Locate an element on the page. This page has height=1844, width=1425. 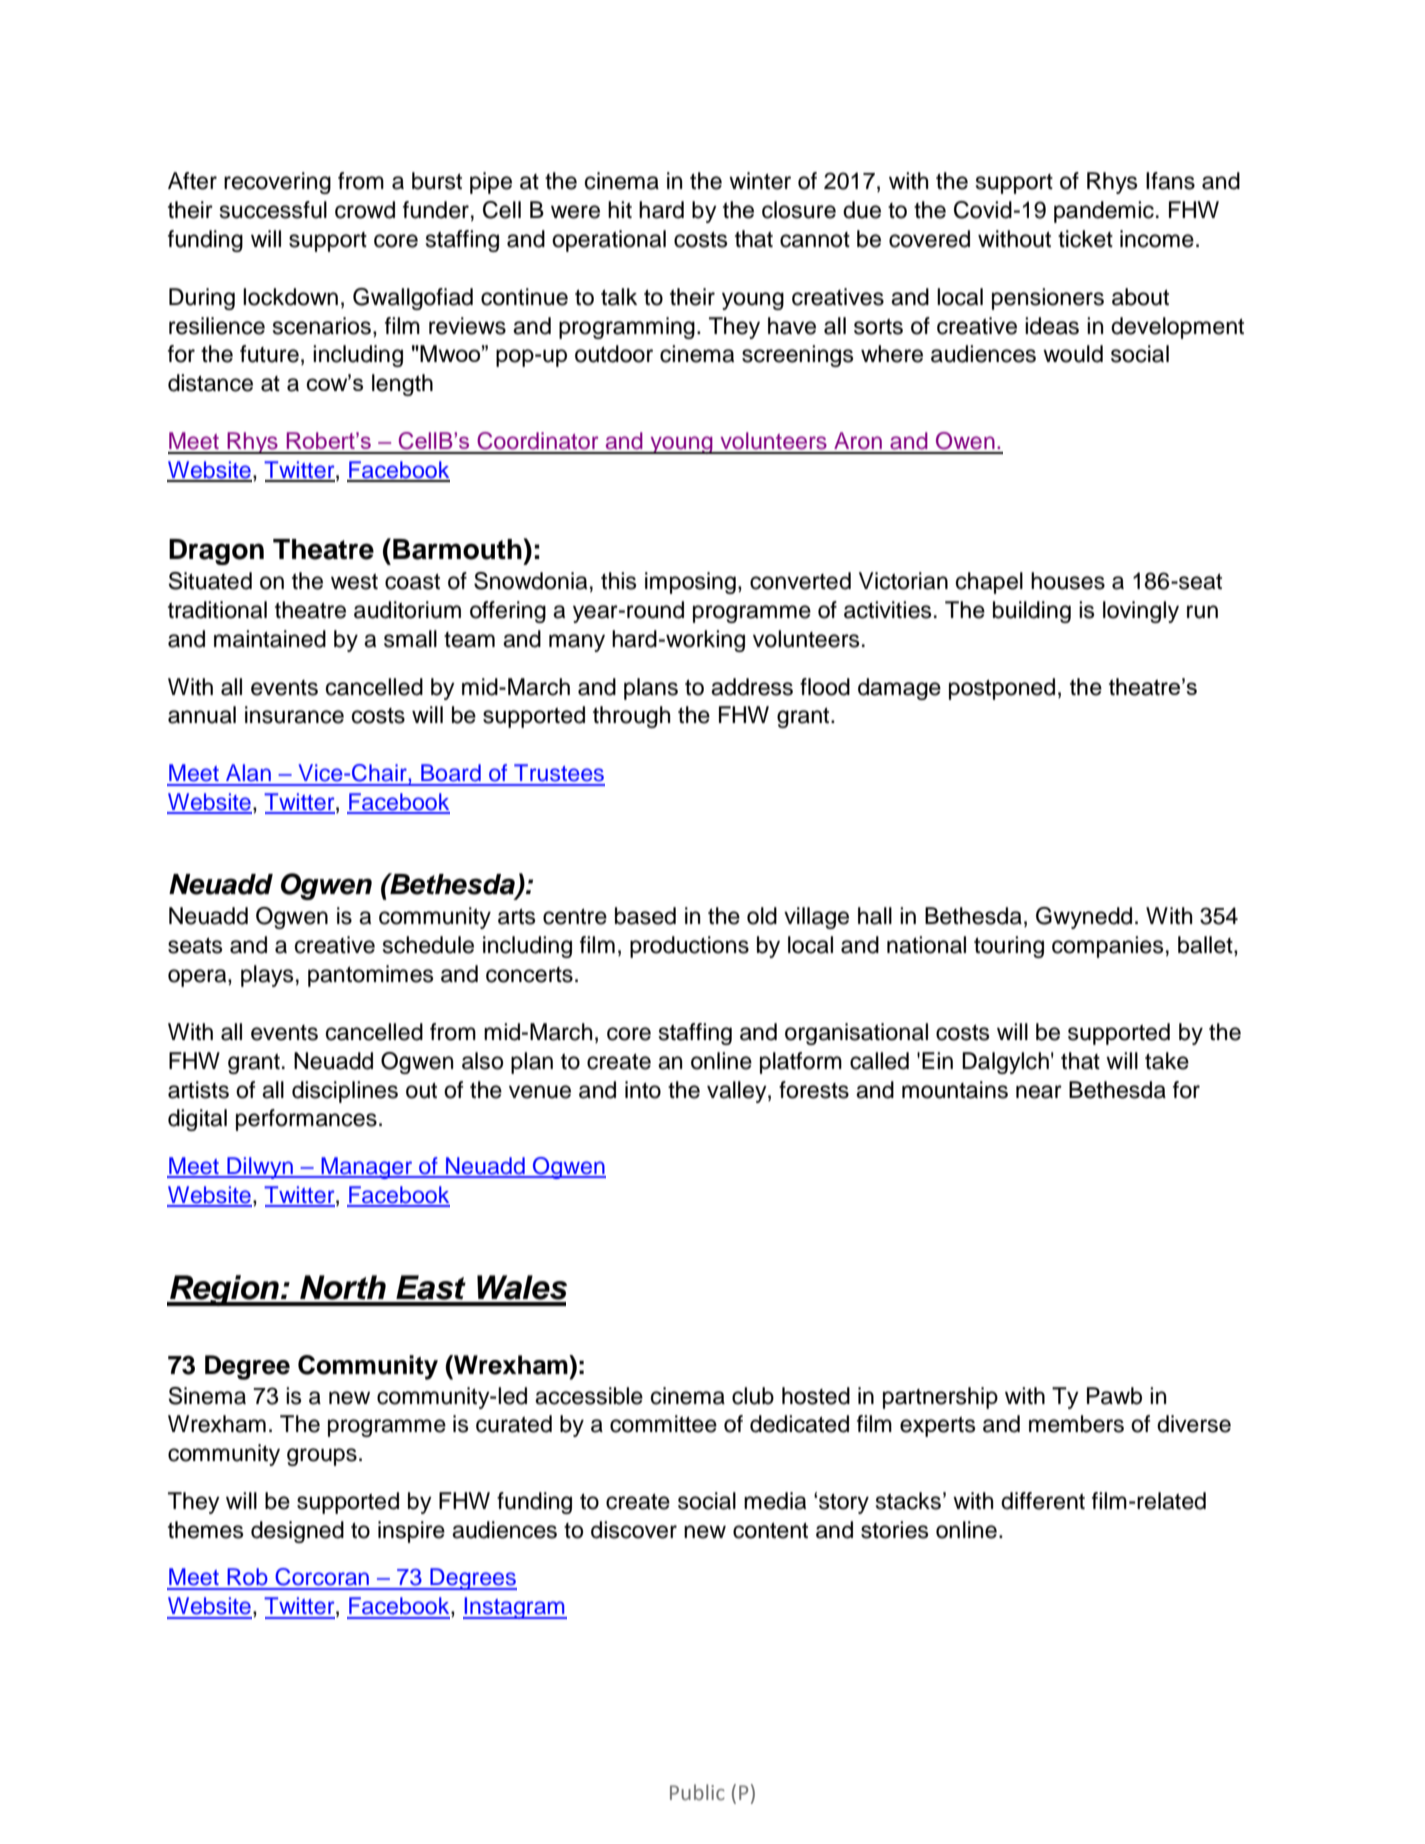
insurance is located at coordinates (294, 715).
